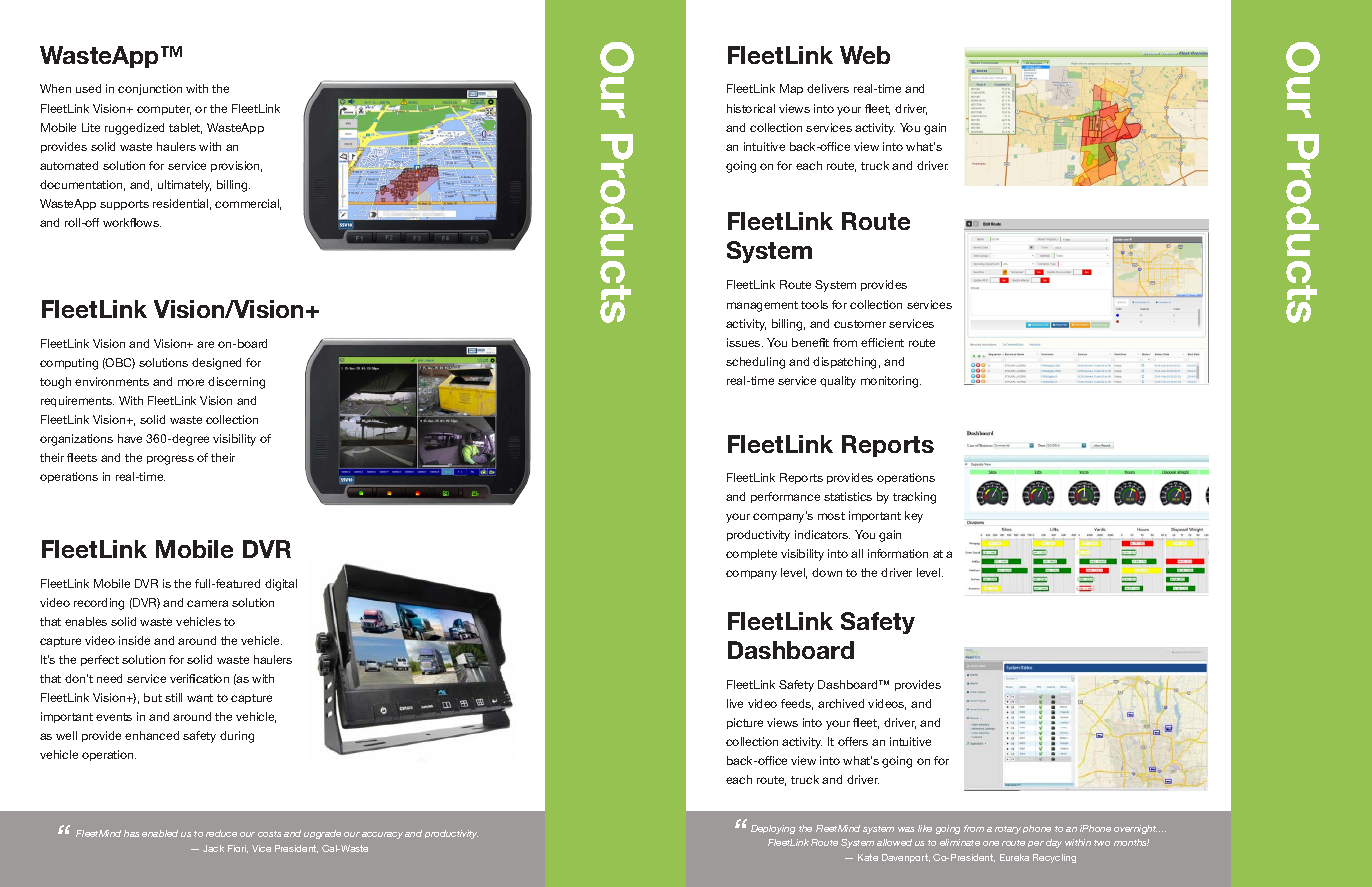 This image has width=1372, height=887. I want to click on progress, so click(170, 460).
